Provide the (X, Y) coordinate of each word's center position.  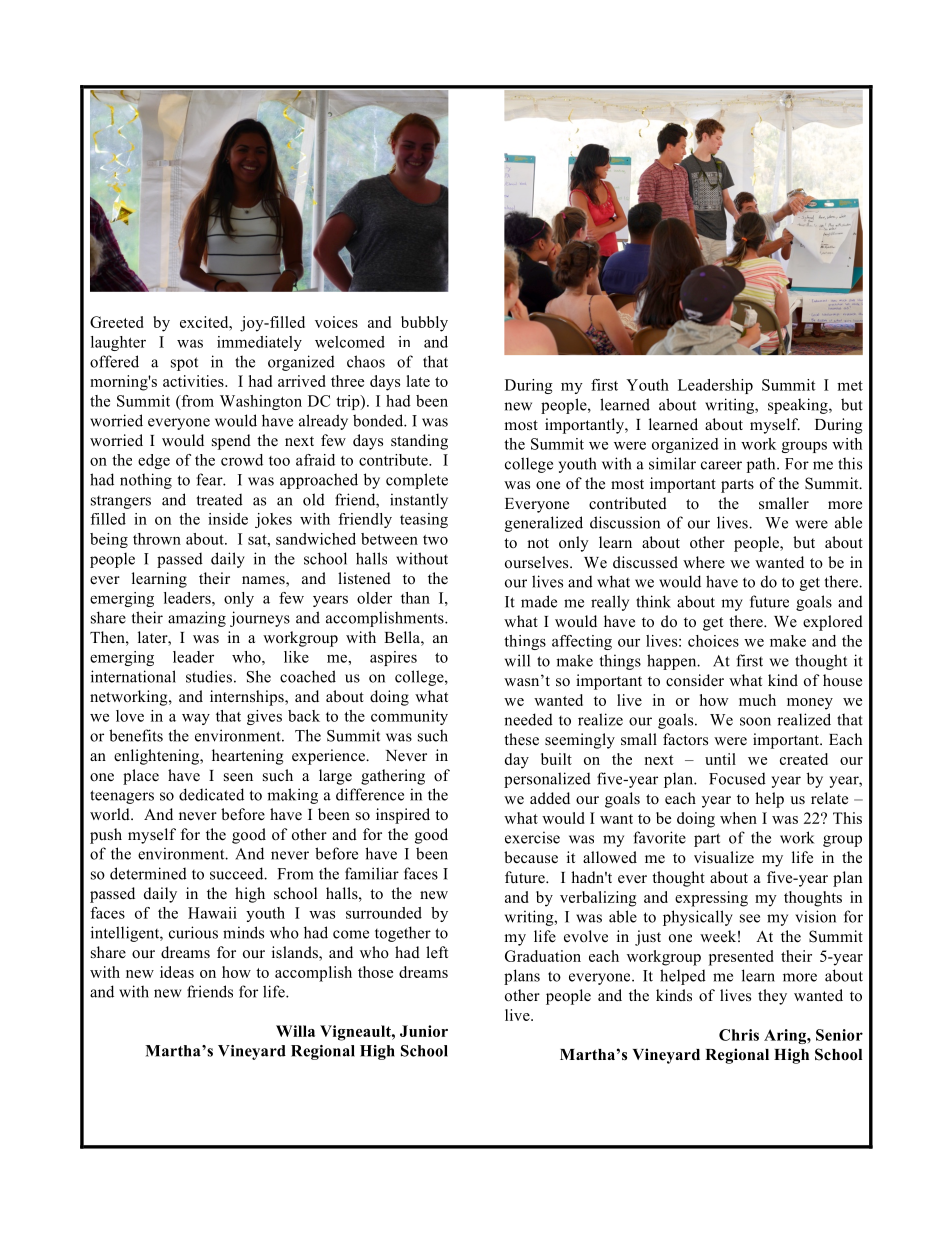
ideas (177, 972)
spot (184, 364)
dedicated (211, 794)
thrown (157, 539)
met (850, 386)
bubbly (424, 324)
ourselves (538, 562)
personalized (547, 780)
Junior (424, 1031)
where (704, 562)
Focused (737, 779)
